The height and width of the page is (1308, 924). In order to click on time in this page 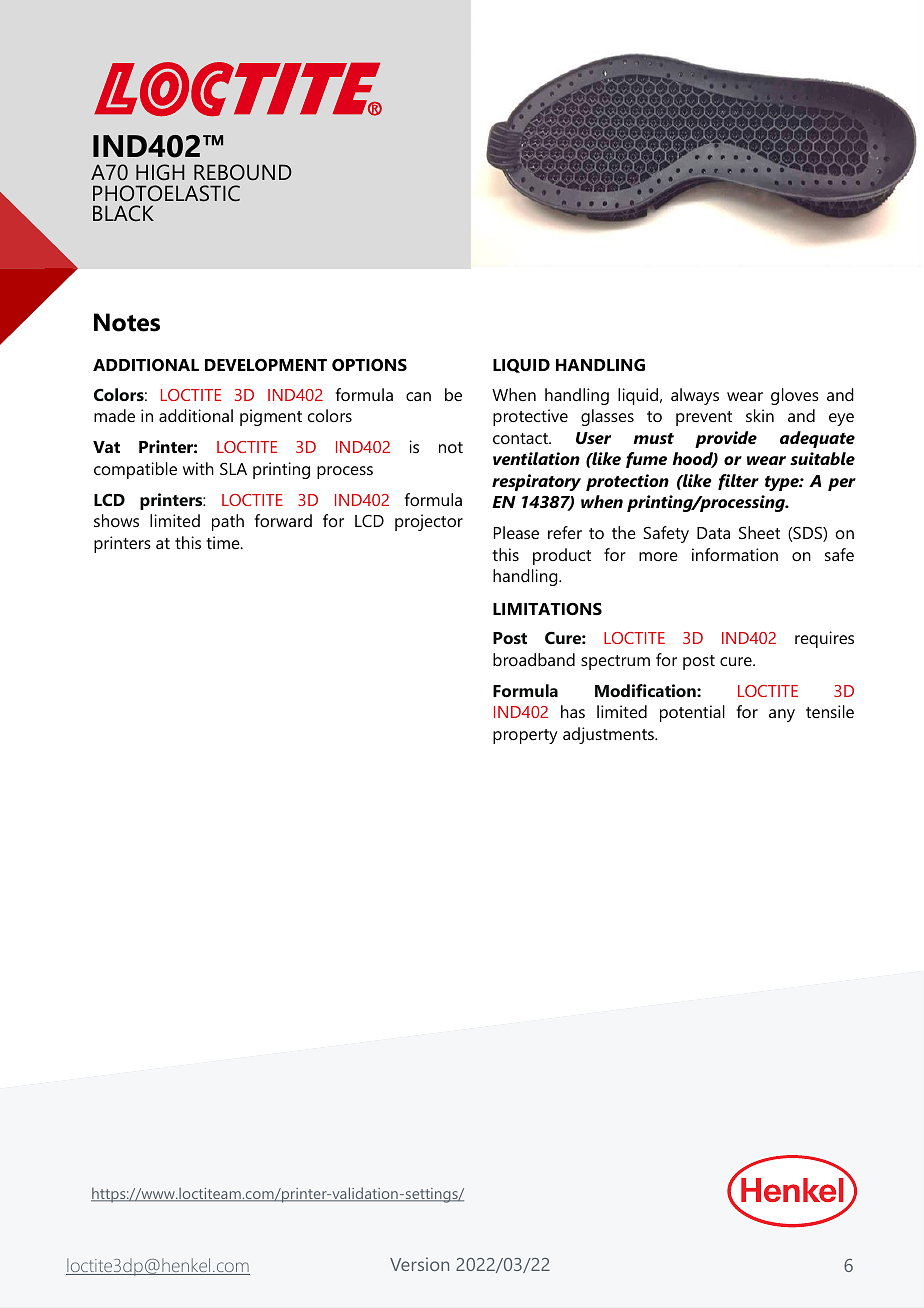, I will do `click(224, 542)`.
